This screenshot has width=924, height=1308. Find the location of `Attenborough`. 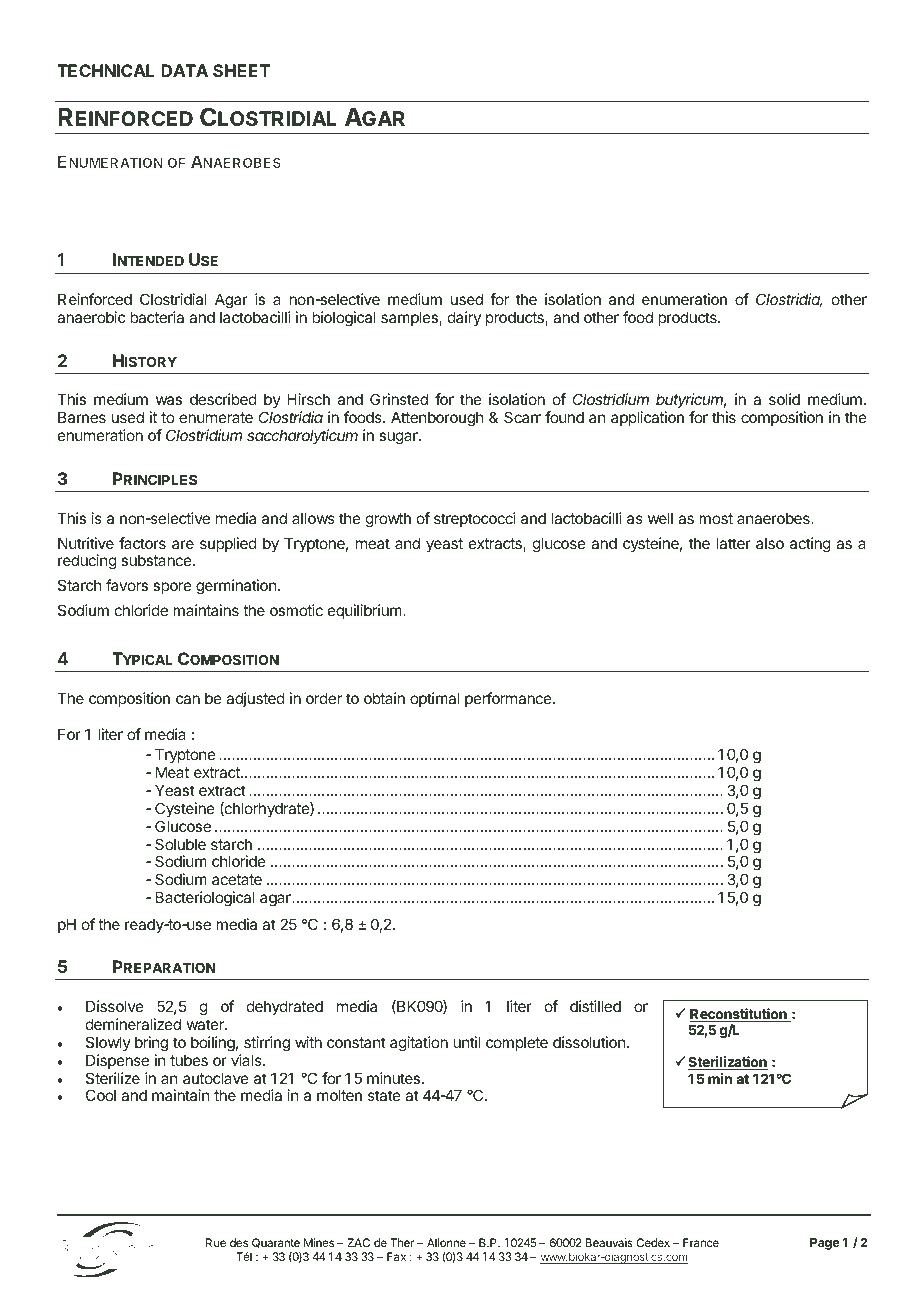

Attenborough is located at coordinates (437, 419).
